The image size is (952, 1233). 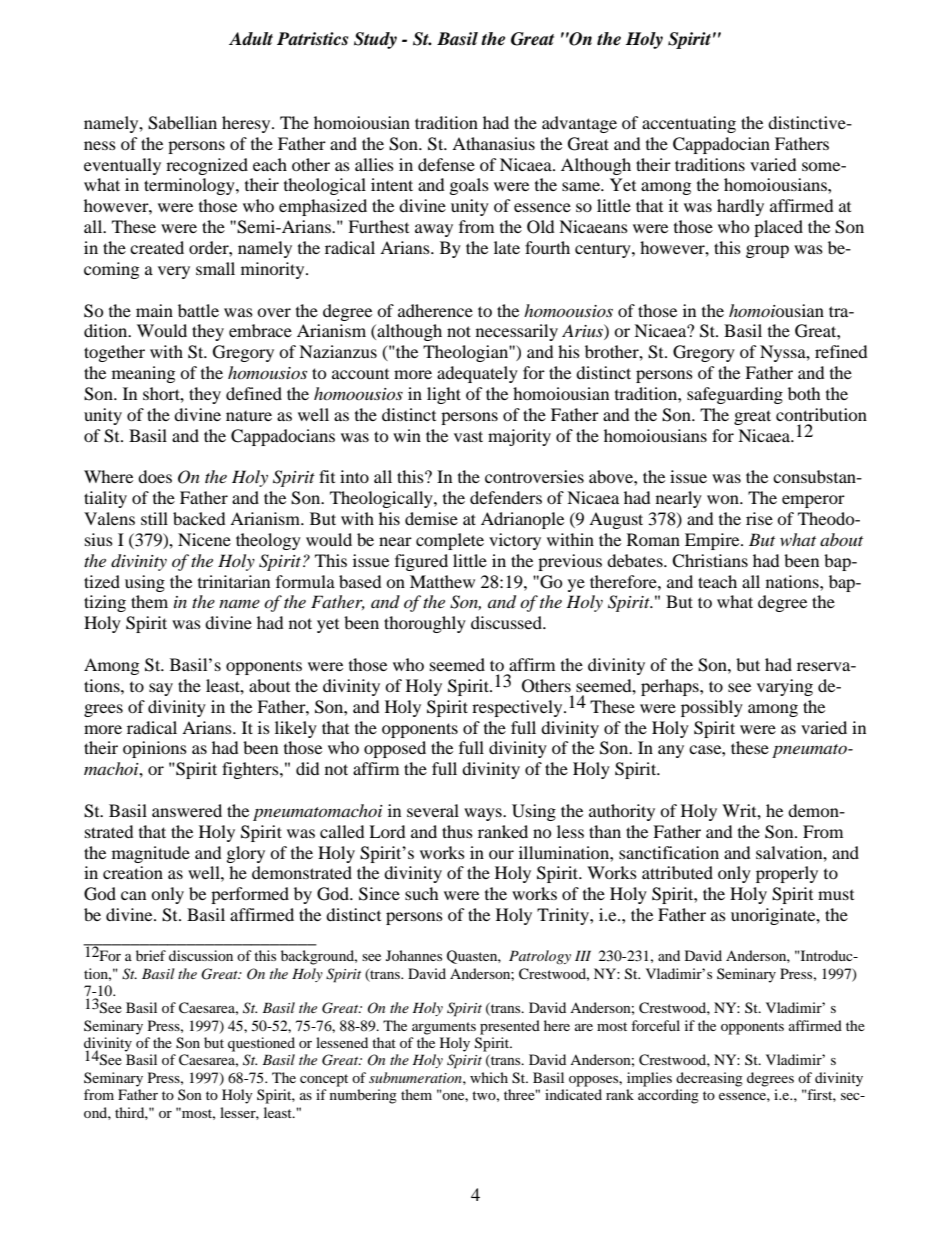 What do you see at coordinates (489, 1077) in the page?
I see `which` at bounding box center [489, 1077].
